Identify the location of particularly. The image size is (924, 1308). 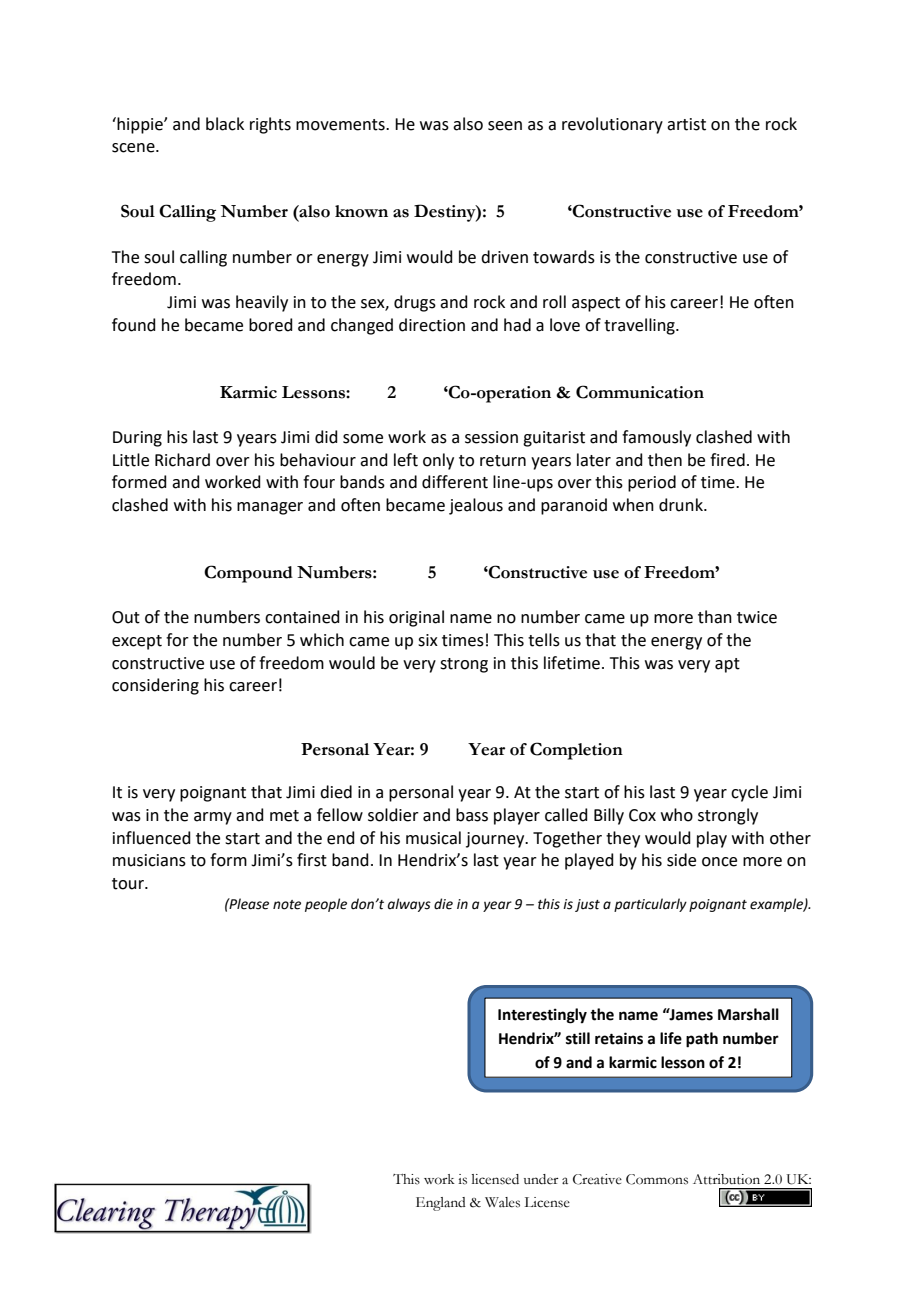
(650, 905).
